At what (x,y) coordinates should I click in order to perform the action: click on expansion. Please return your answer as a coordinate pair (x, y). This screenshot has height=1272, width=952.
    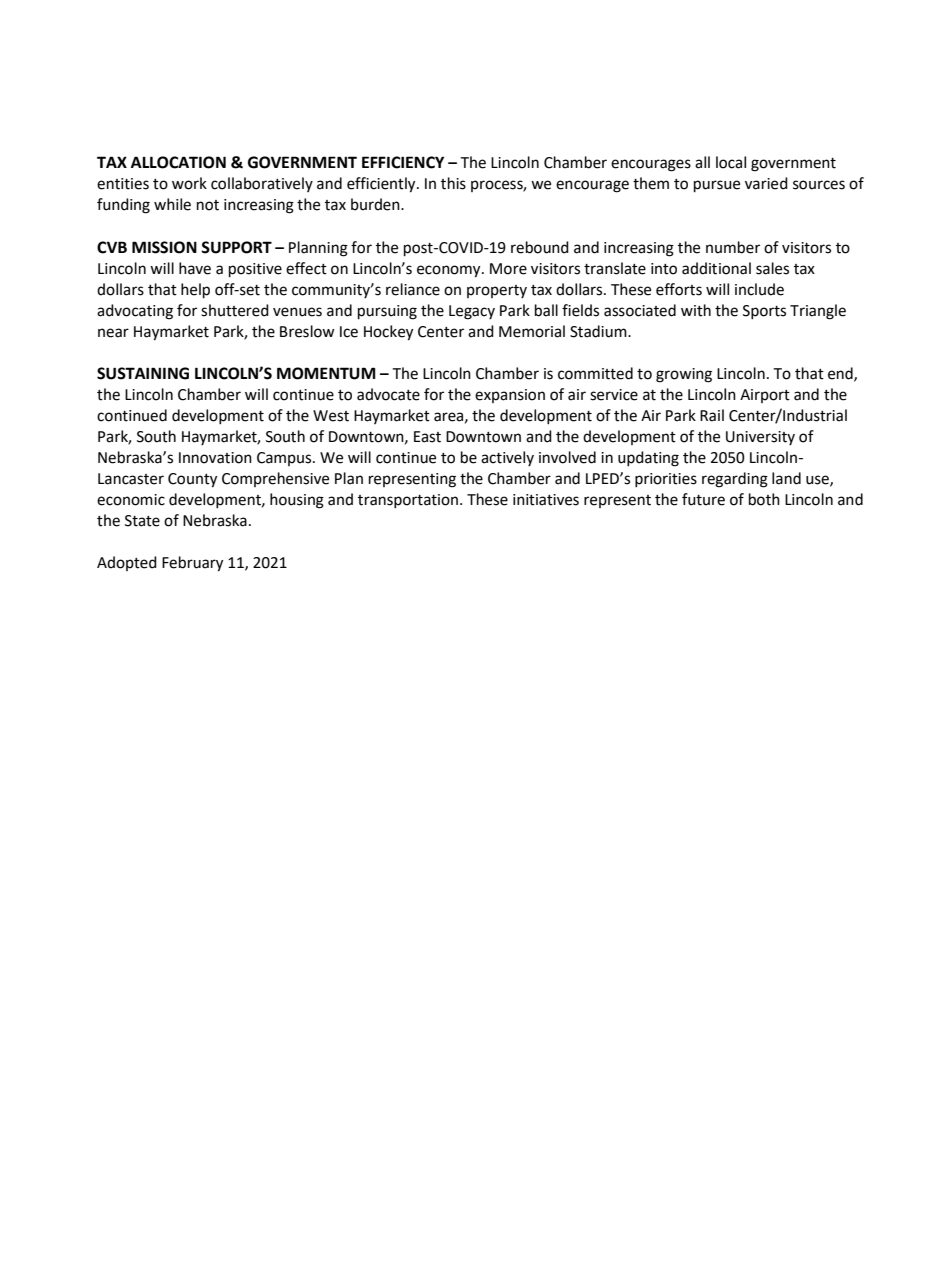
    Looking at the image, I should click on (510, 396).
